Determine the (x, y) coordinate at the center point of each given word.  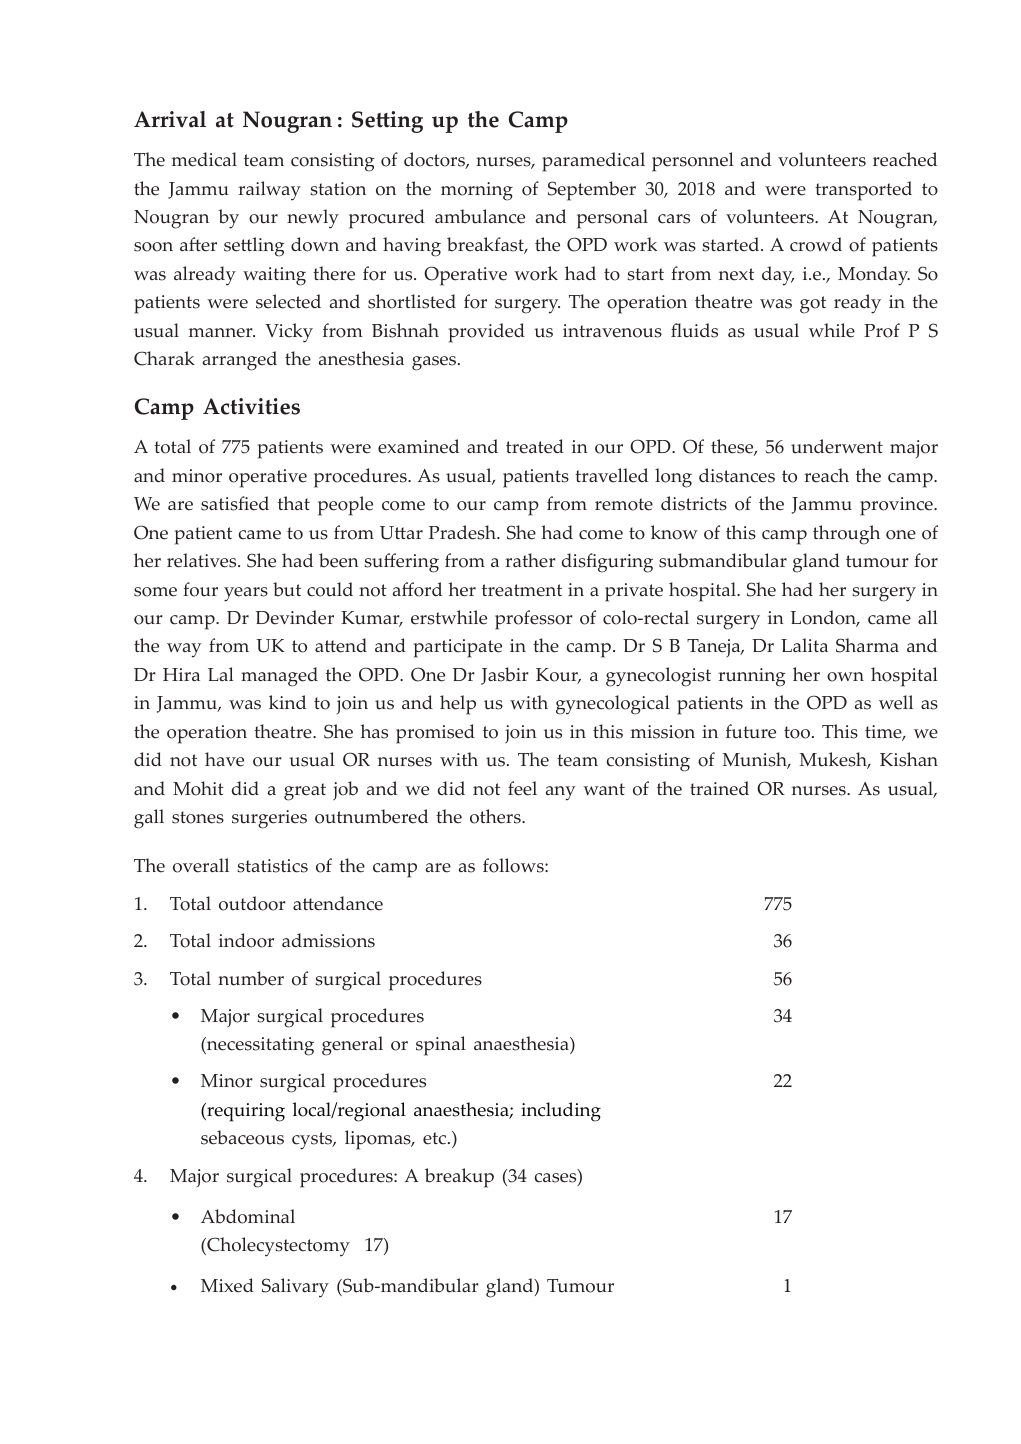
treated (535, 446)
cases (557, 1179)
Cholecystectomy (277, 1247)
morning (477, 191)
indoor (246, 940)
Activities (251, 406)
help (458, 705)
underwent (837, 446)
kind (287, 702)
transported (863, 191)
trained (719, 788)
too (797, 732)
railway (269, 191)
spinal (441, 1046)
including (561, 1112)
